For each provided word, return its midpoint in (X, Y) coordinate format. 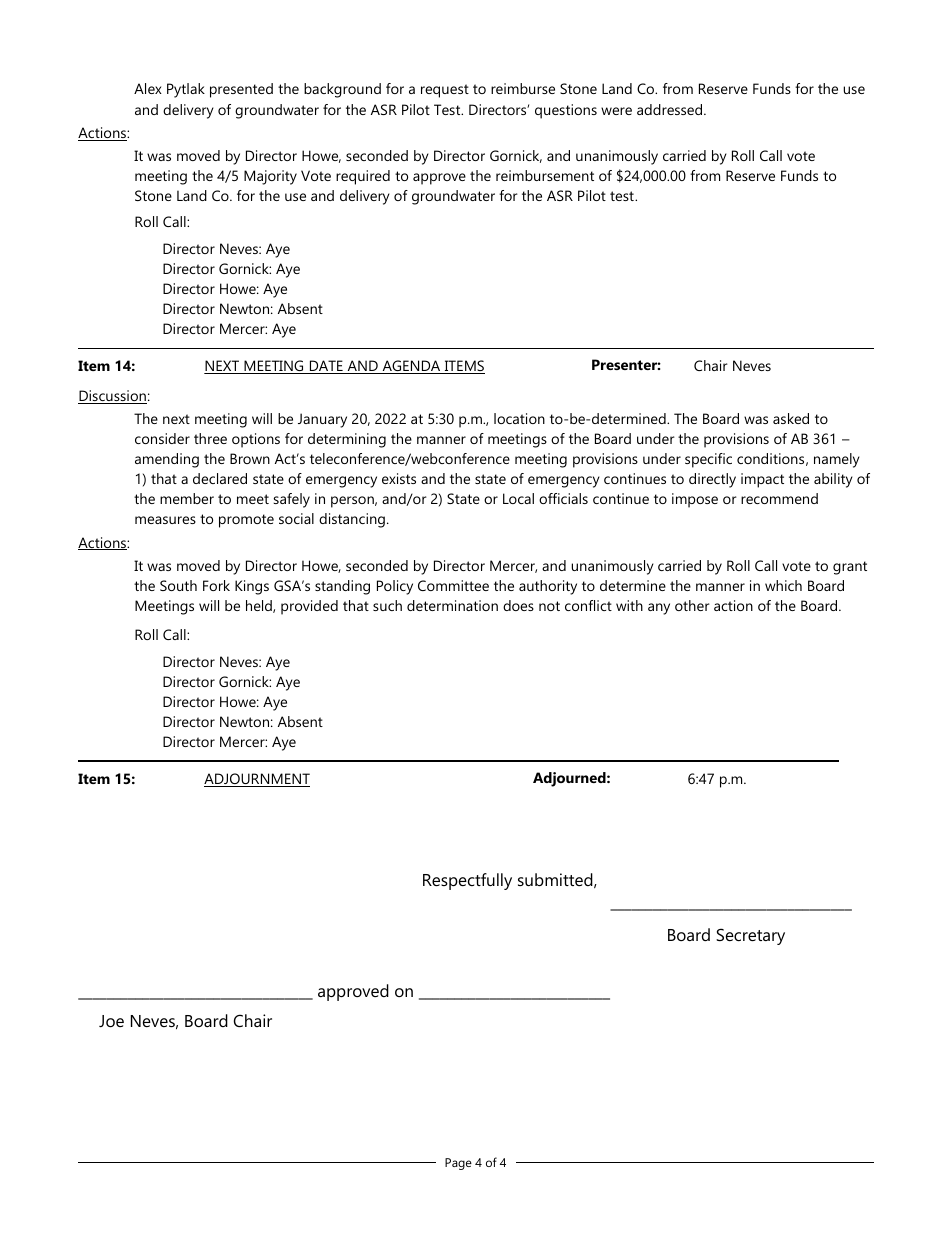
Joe (111, 1021)
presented (241, 90)
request (445, 91)
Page (458, 1164)
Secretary (750, 936)
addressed (671, 109)
